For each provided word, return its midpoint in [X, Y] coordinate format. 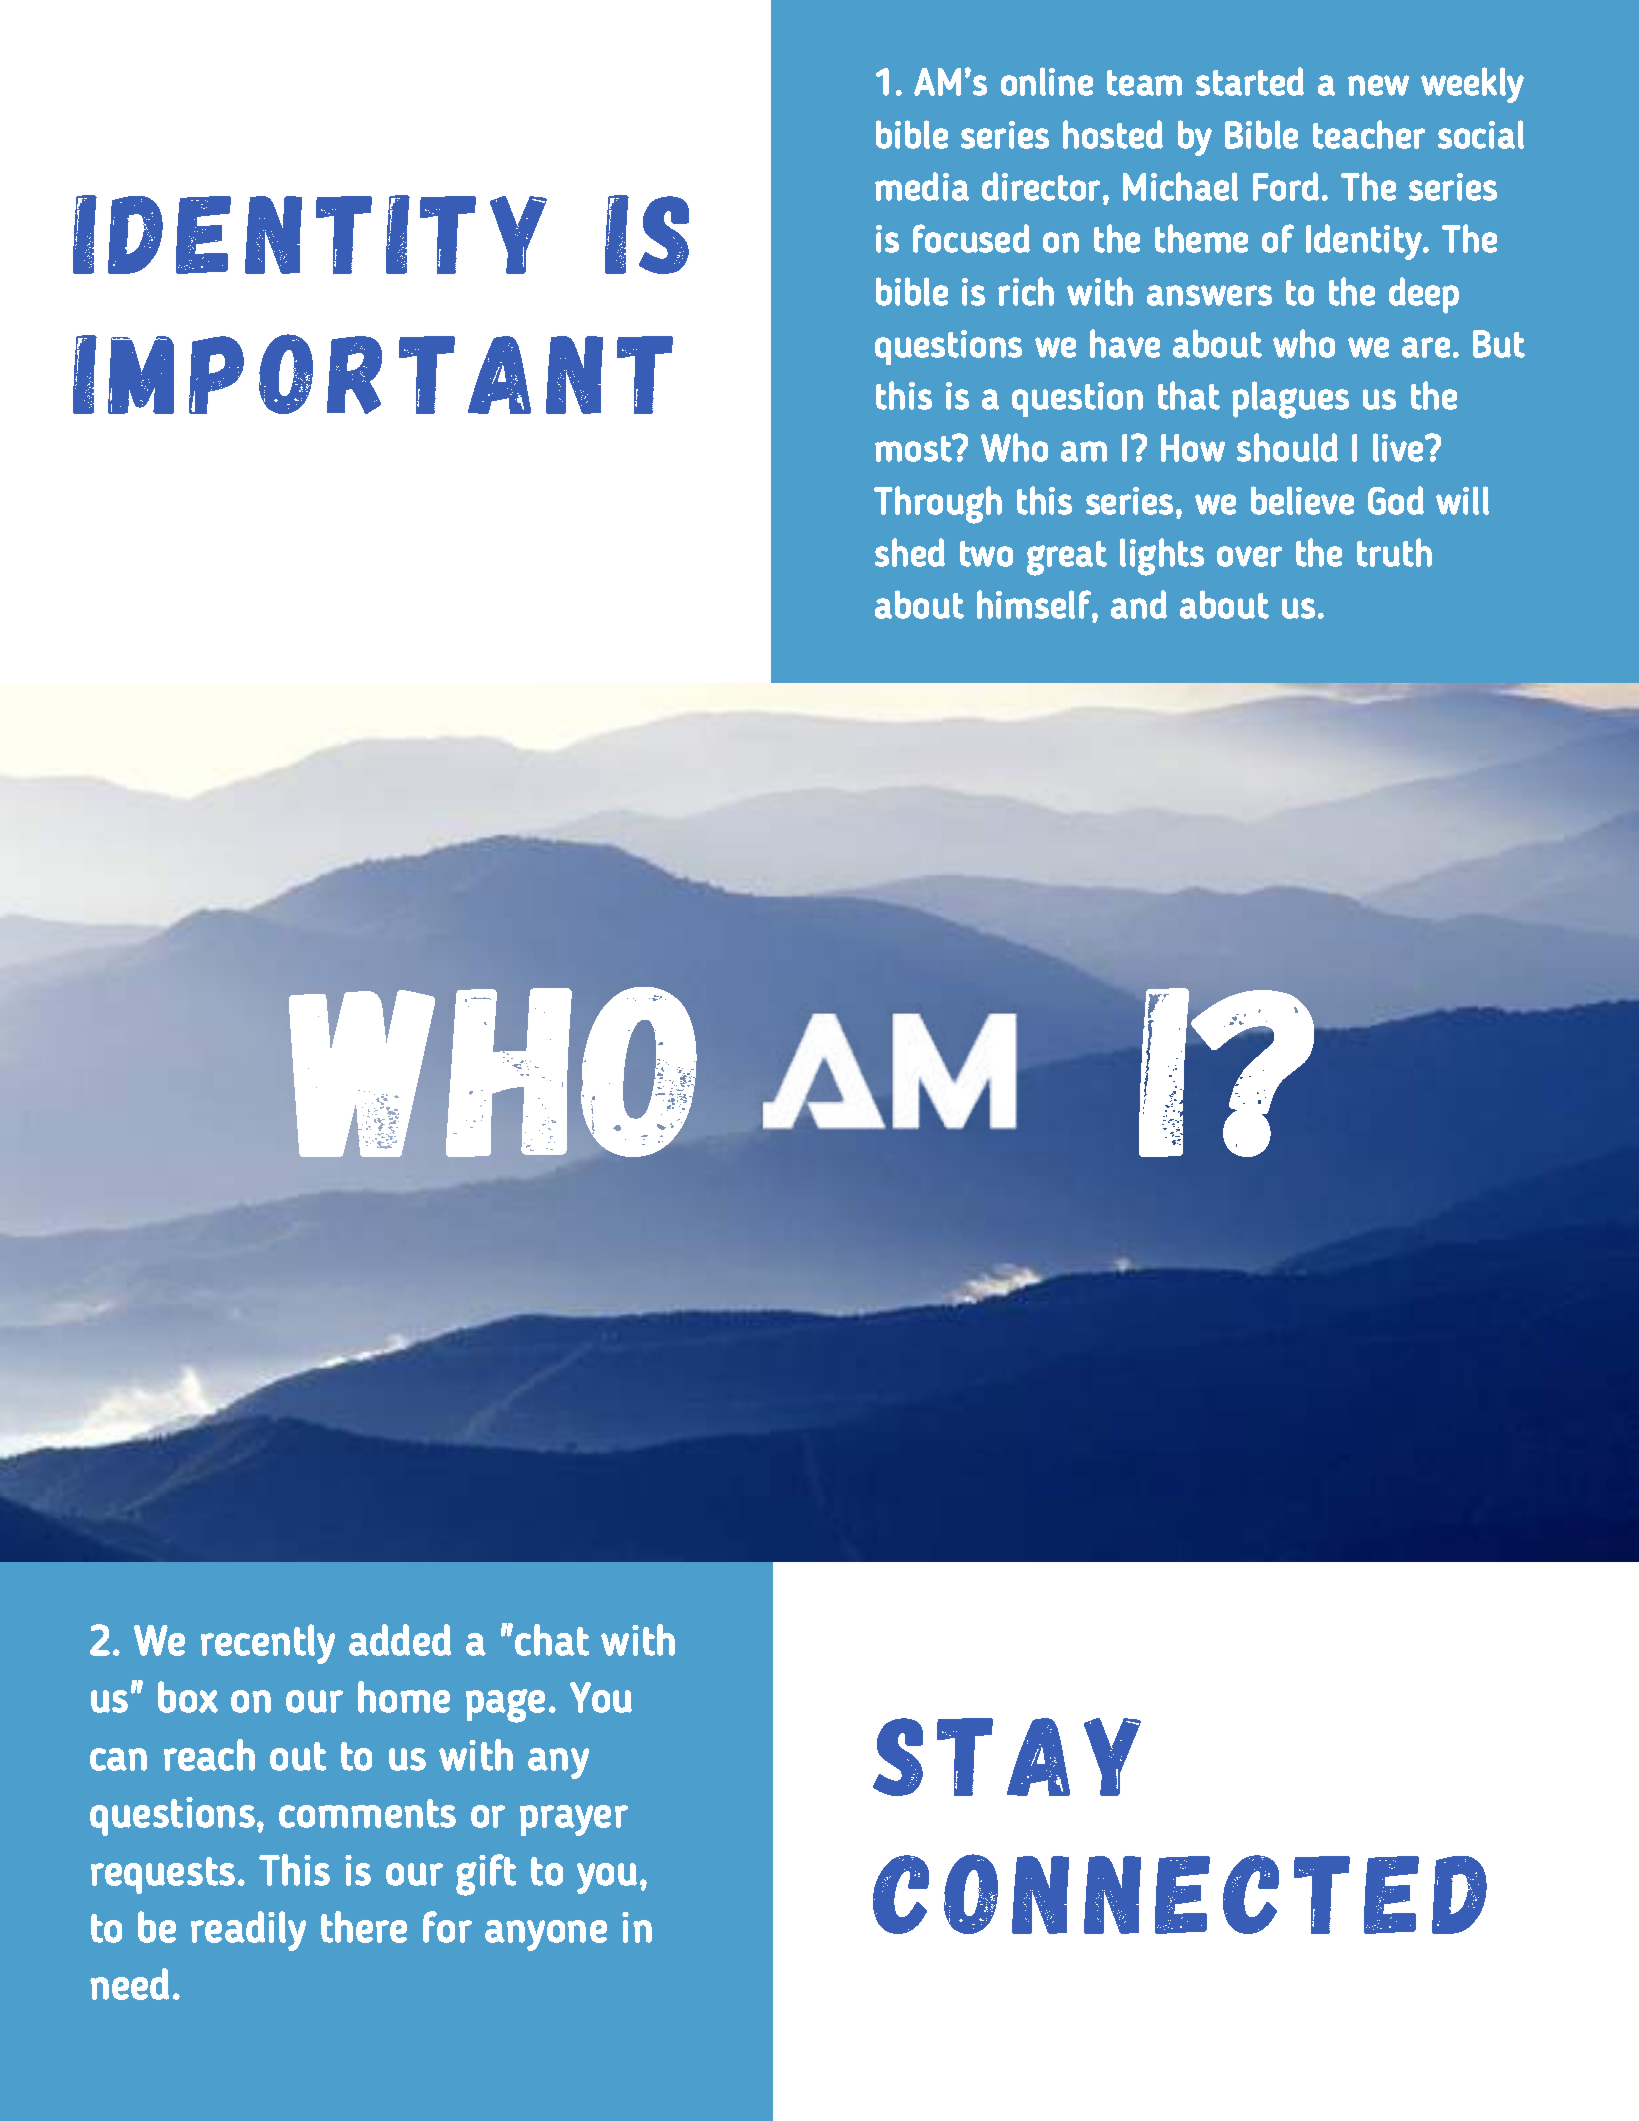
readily [248, 1931]
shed [910, 552]
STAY [1007, 1757]
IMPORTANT [373, 374]
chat [552, 1640]
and [1139, 604]
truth [1394, 552]
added [400, 1640]
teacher [1369, 134]
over [1249, 556]
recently [268, 1644]
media [922, 186]
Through [938, 505]
